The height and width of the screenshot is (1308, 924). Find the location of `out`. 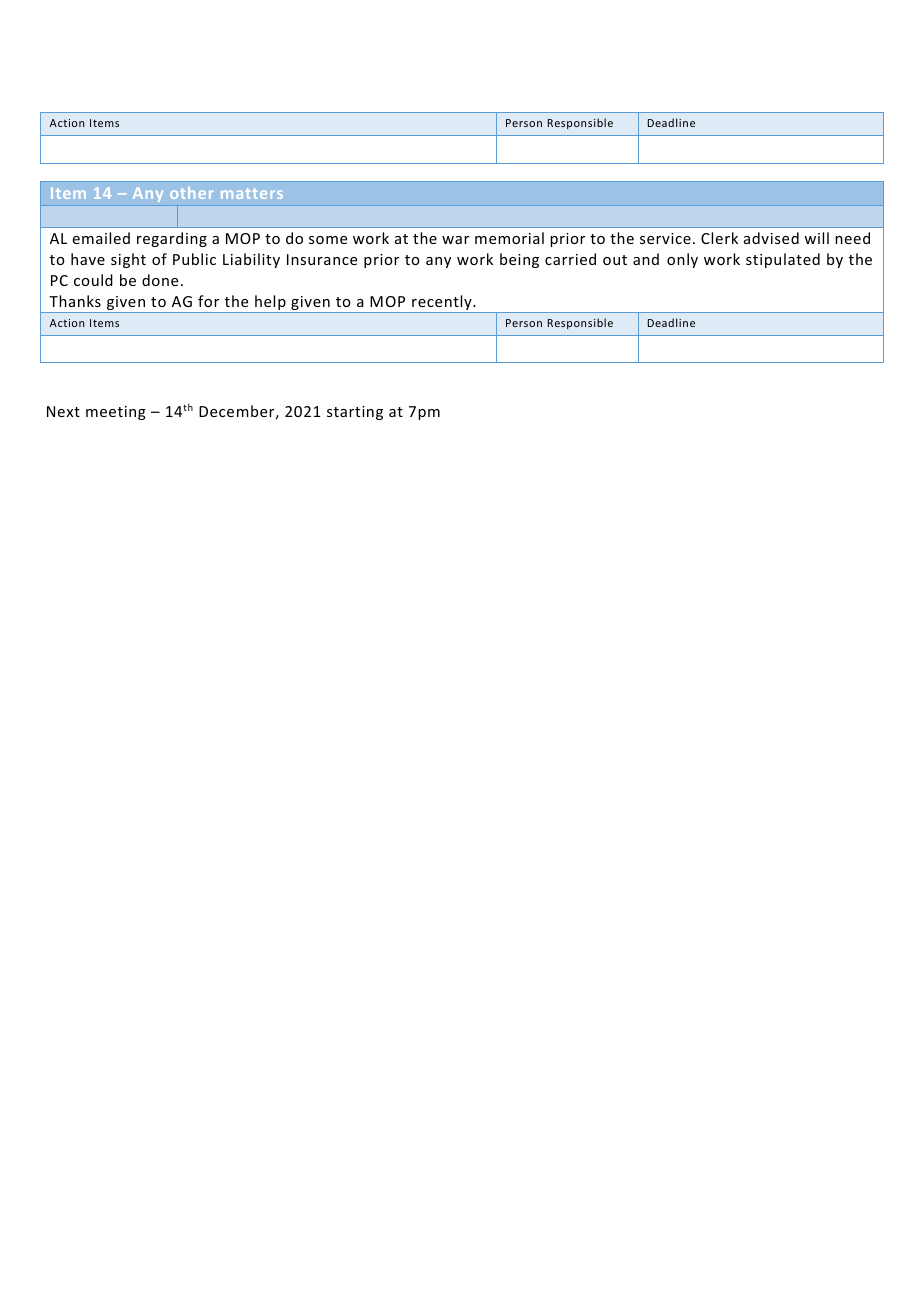

out is located at coordinates (615, 260).
